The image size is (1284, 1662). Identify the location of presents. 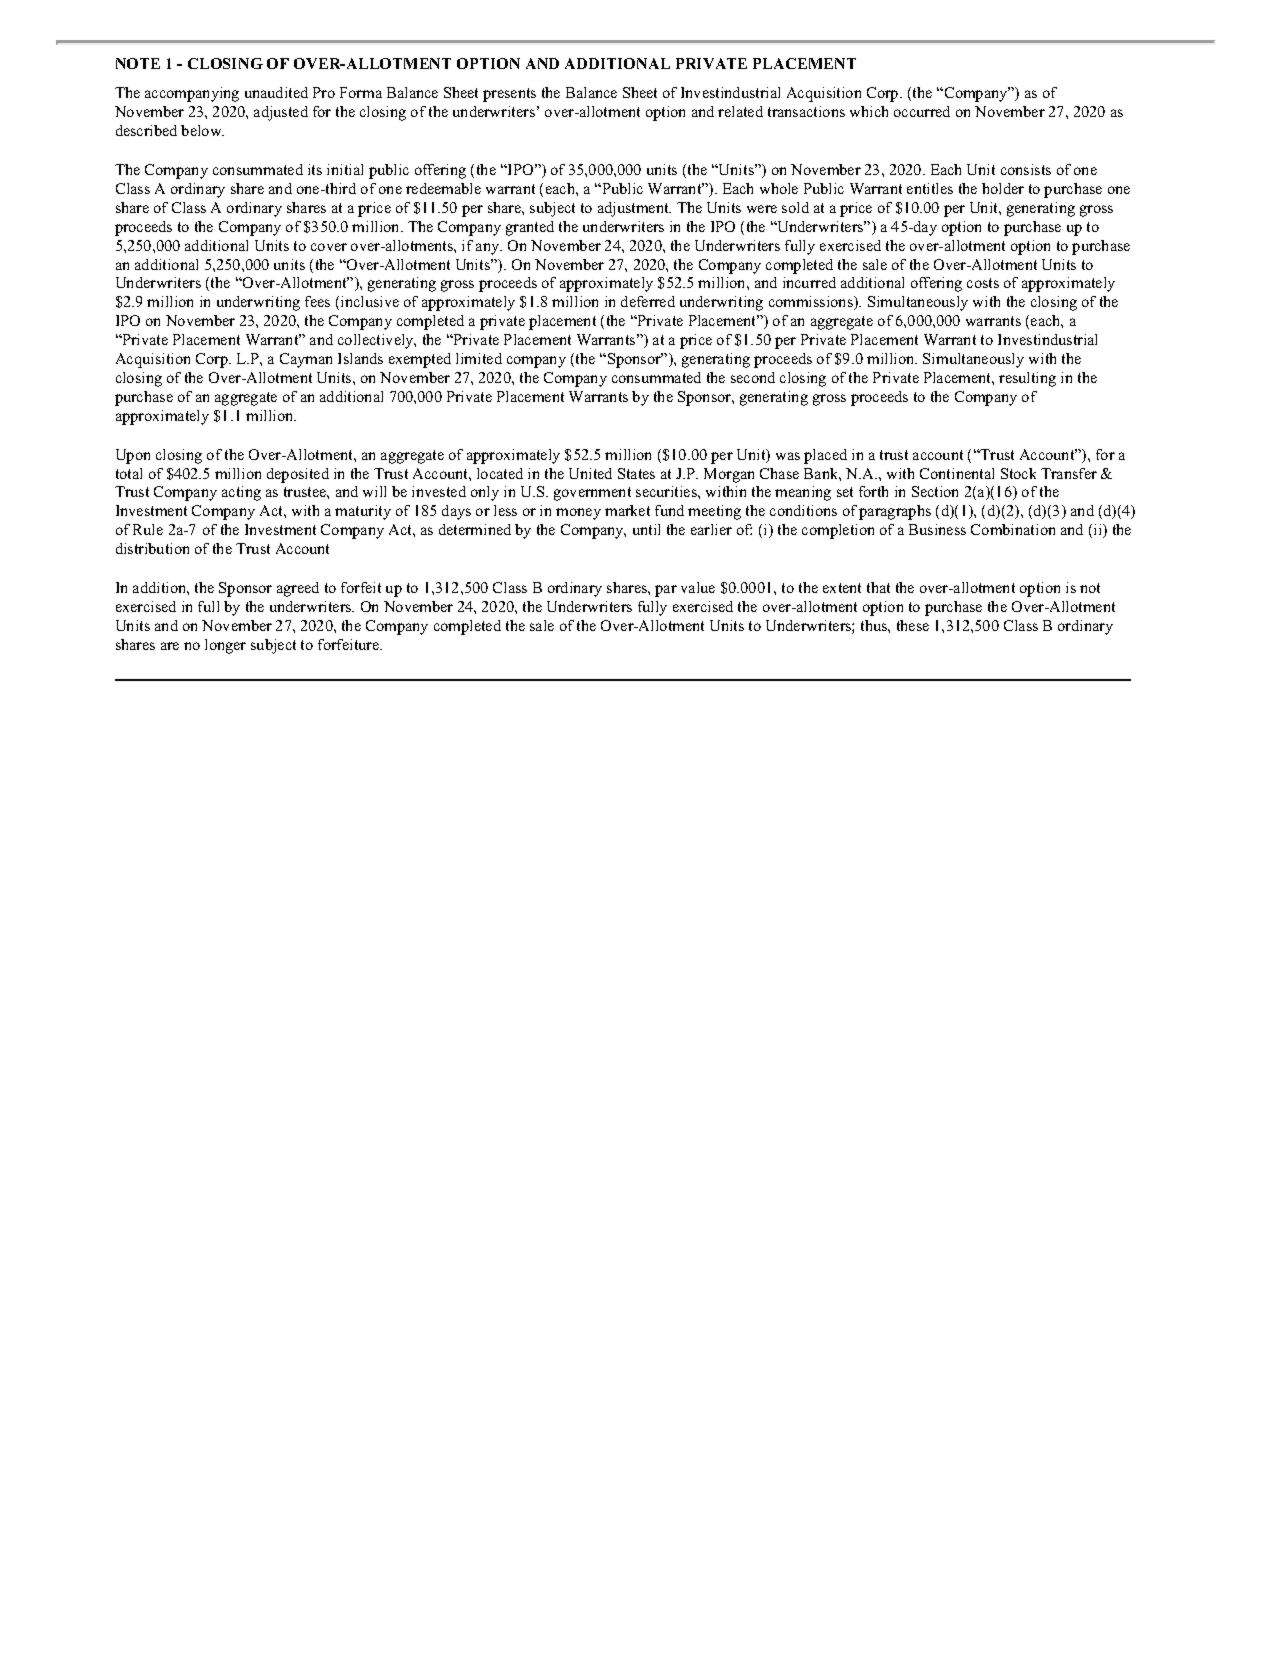
(509, 95).
